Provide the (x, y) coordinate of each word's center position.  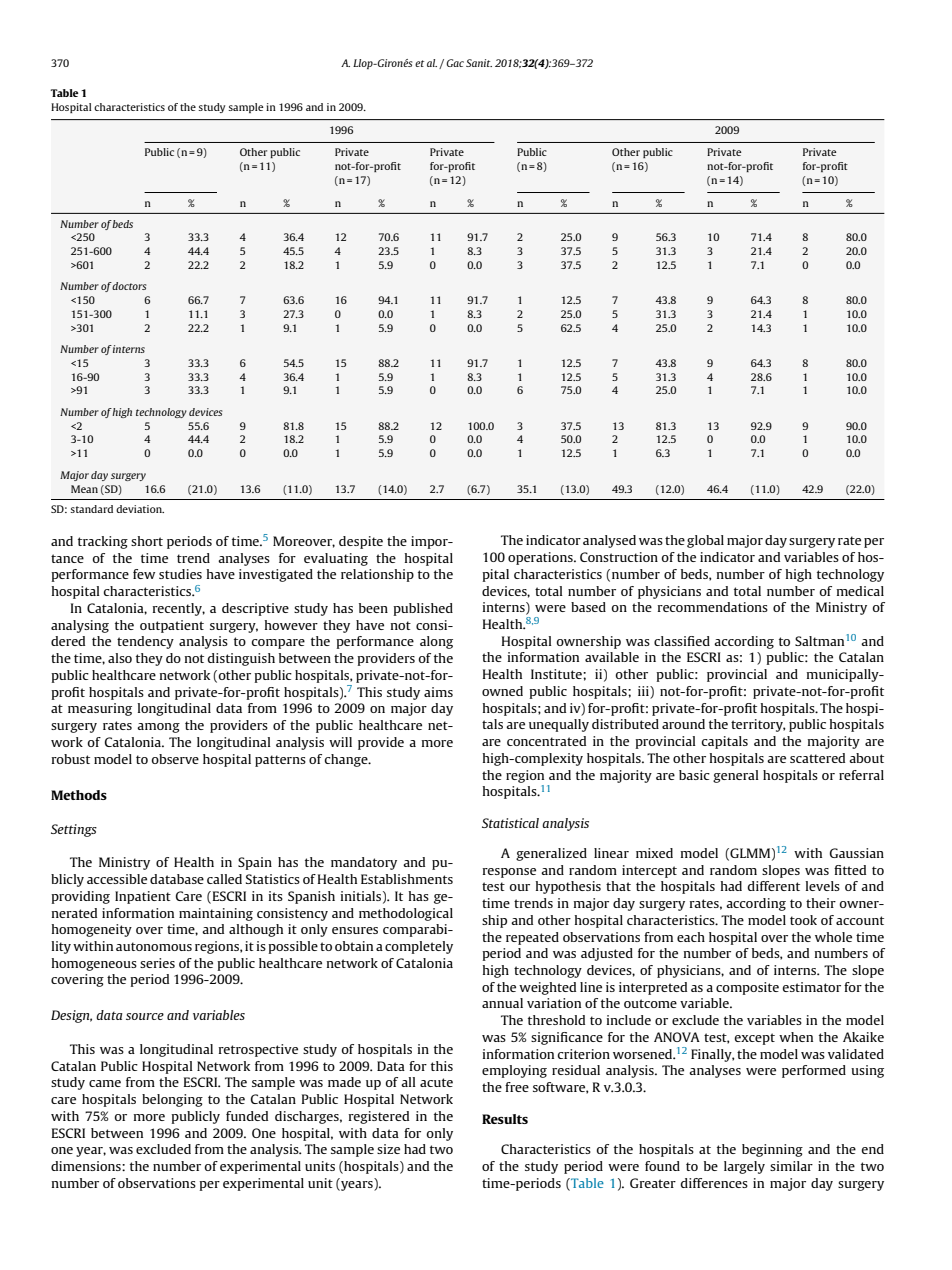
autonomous (154, 946)
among (158, 728)
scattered (817, 758)
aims (438, 692)
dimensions (87, 1166)
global (705, 541)
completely (419, 947)
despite (361, 542)
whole (833, 937)
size (388, 1149)
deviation (140, 509)
